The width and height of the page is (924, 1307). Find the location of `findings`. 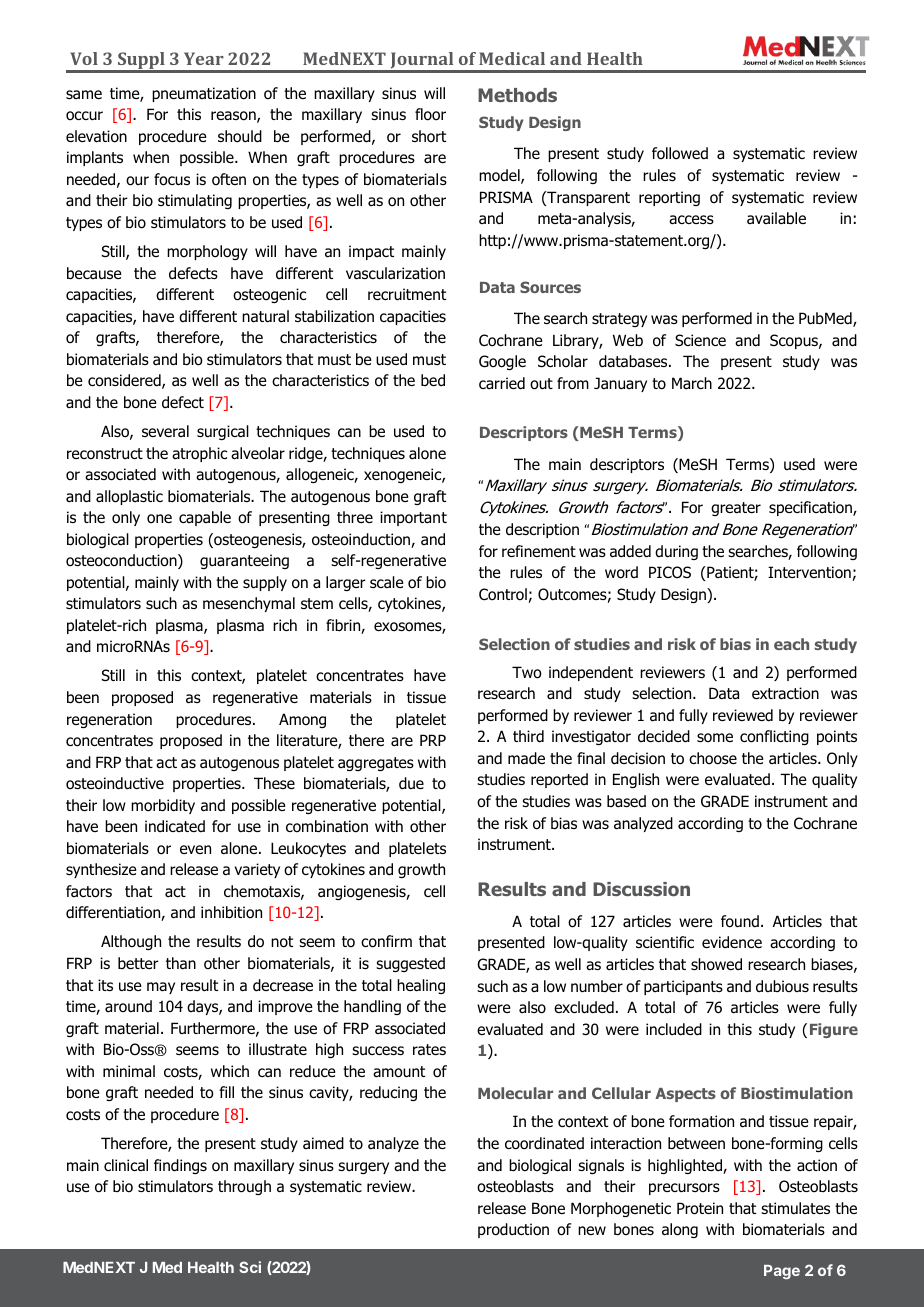

findings is located at coordinates (180, 1166).
